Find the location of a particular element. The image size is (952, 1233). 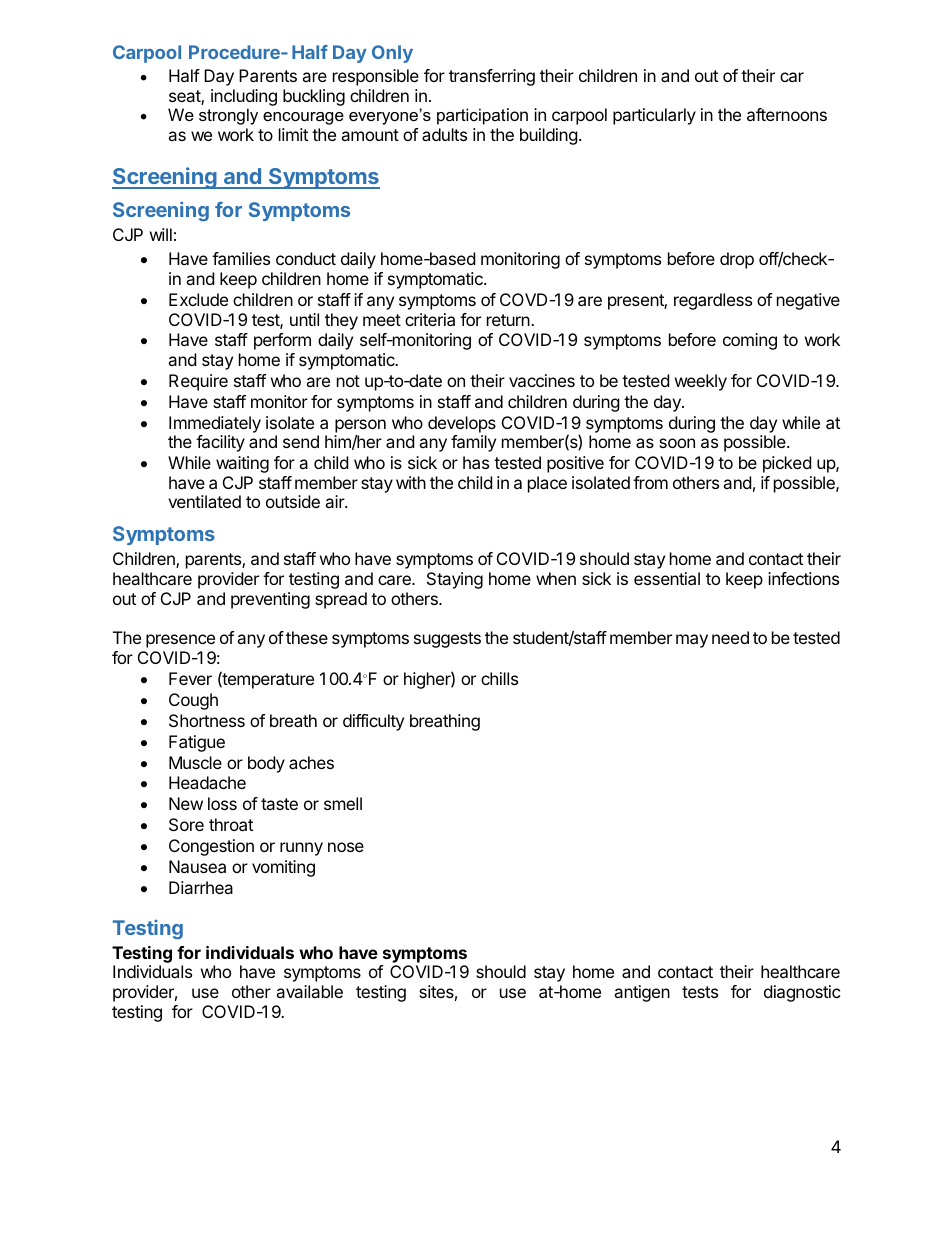

weekly is located at coordinates (701, 382).
